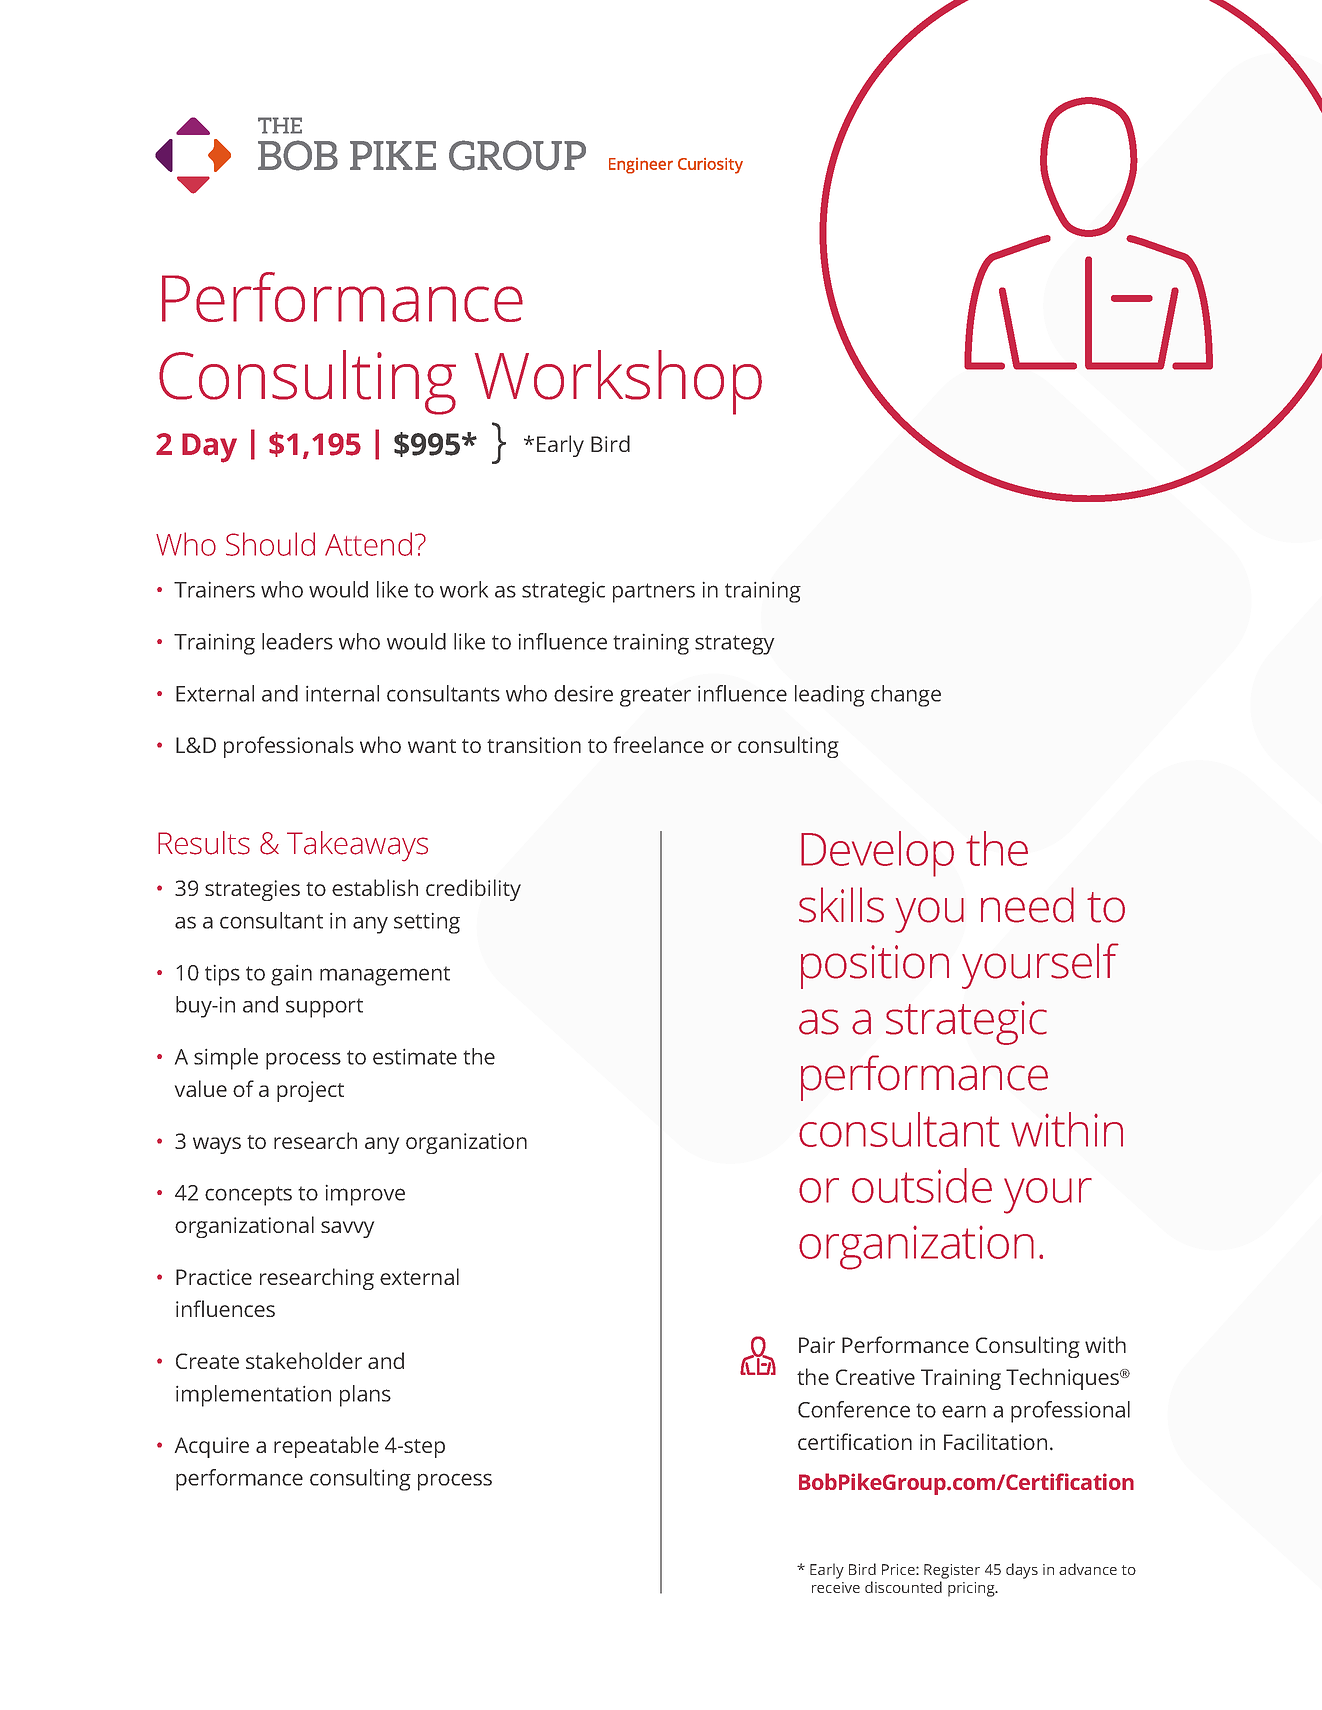 Image resolution: width=1322 pixels, height=1710 pixels. I want to click on Register, so click(952, 1571).
